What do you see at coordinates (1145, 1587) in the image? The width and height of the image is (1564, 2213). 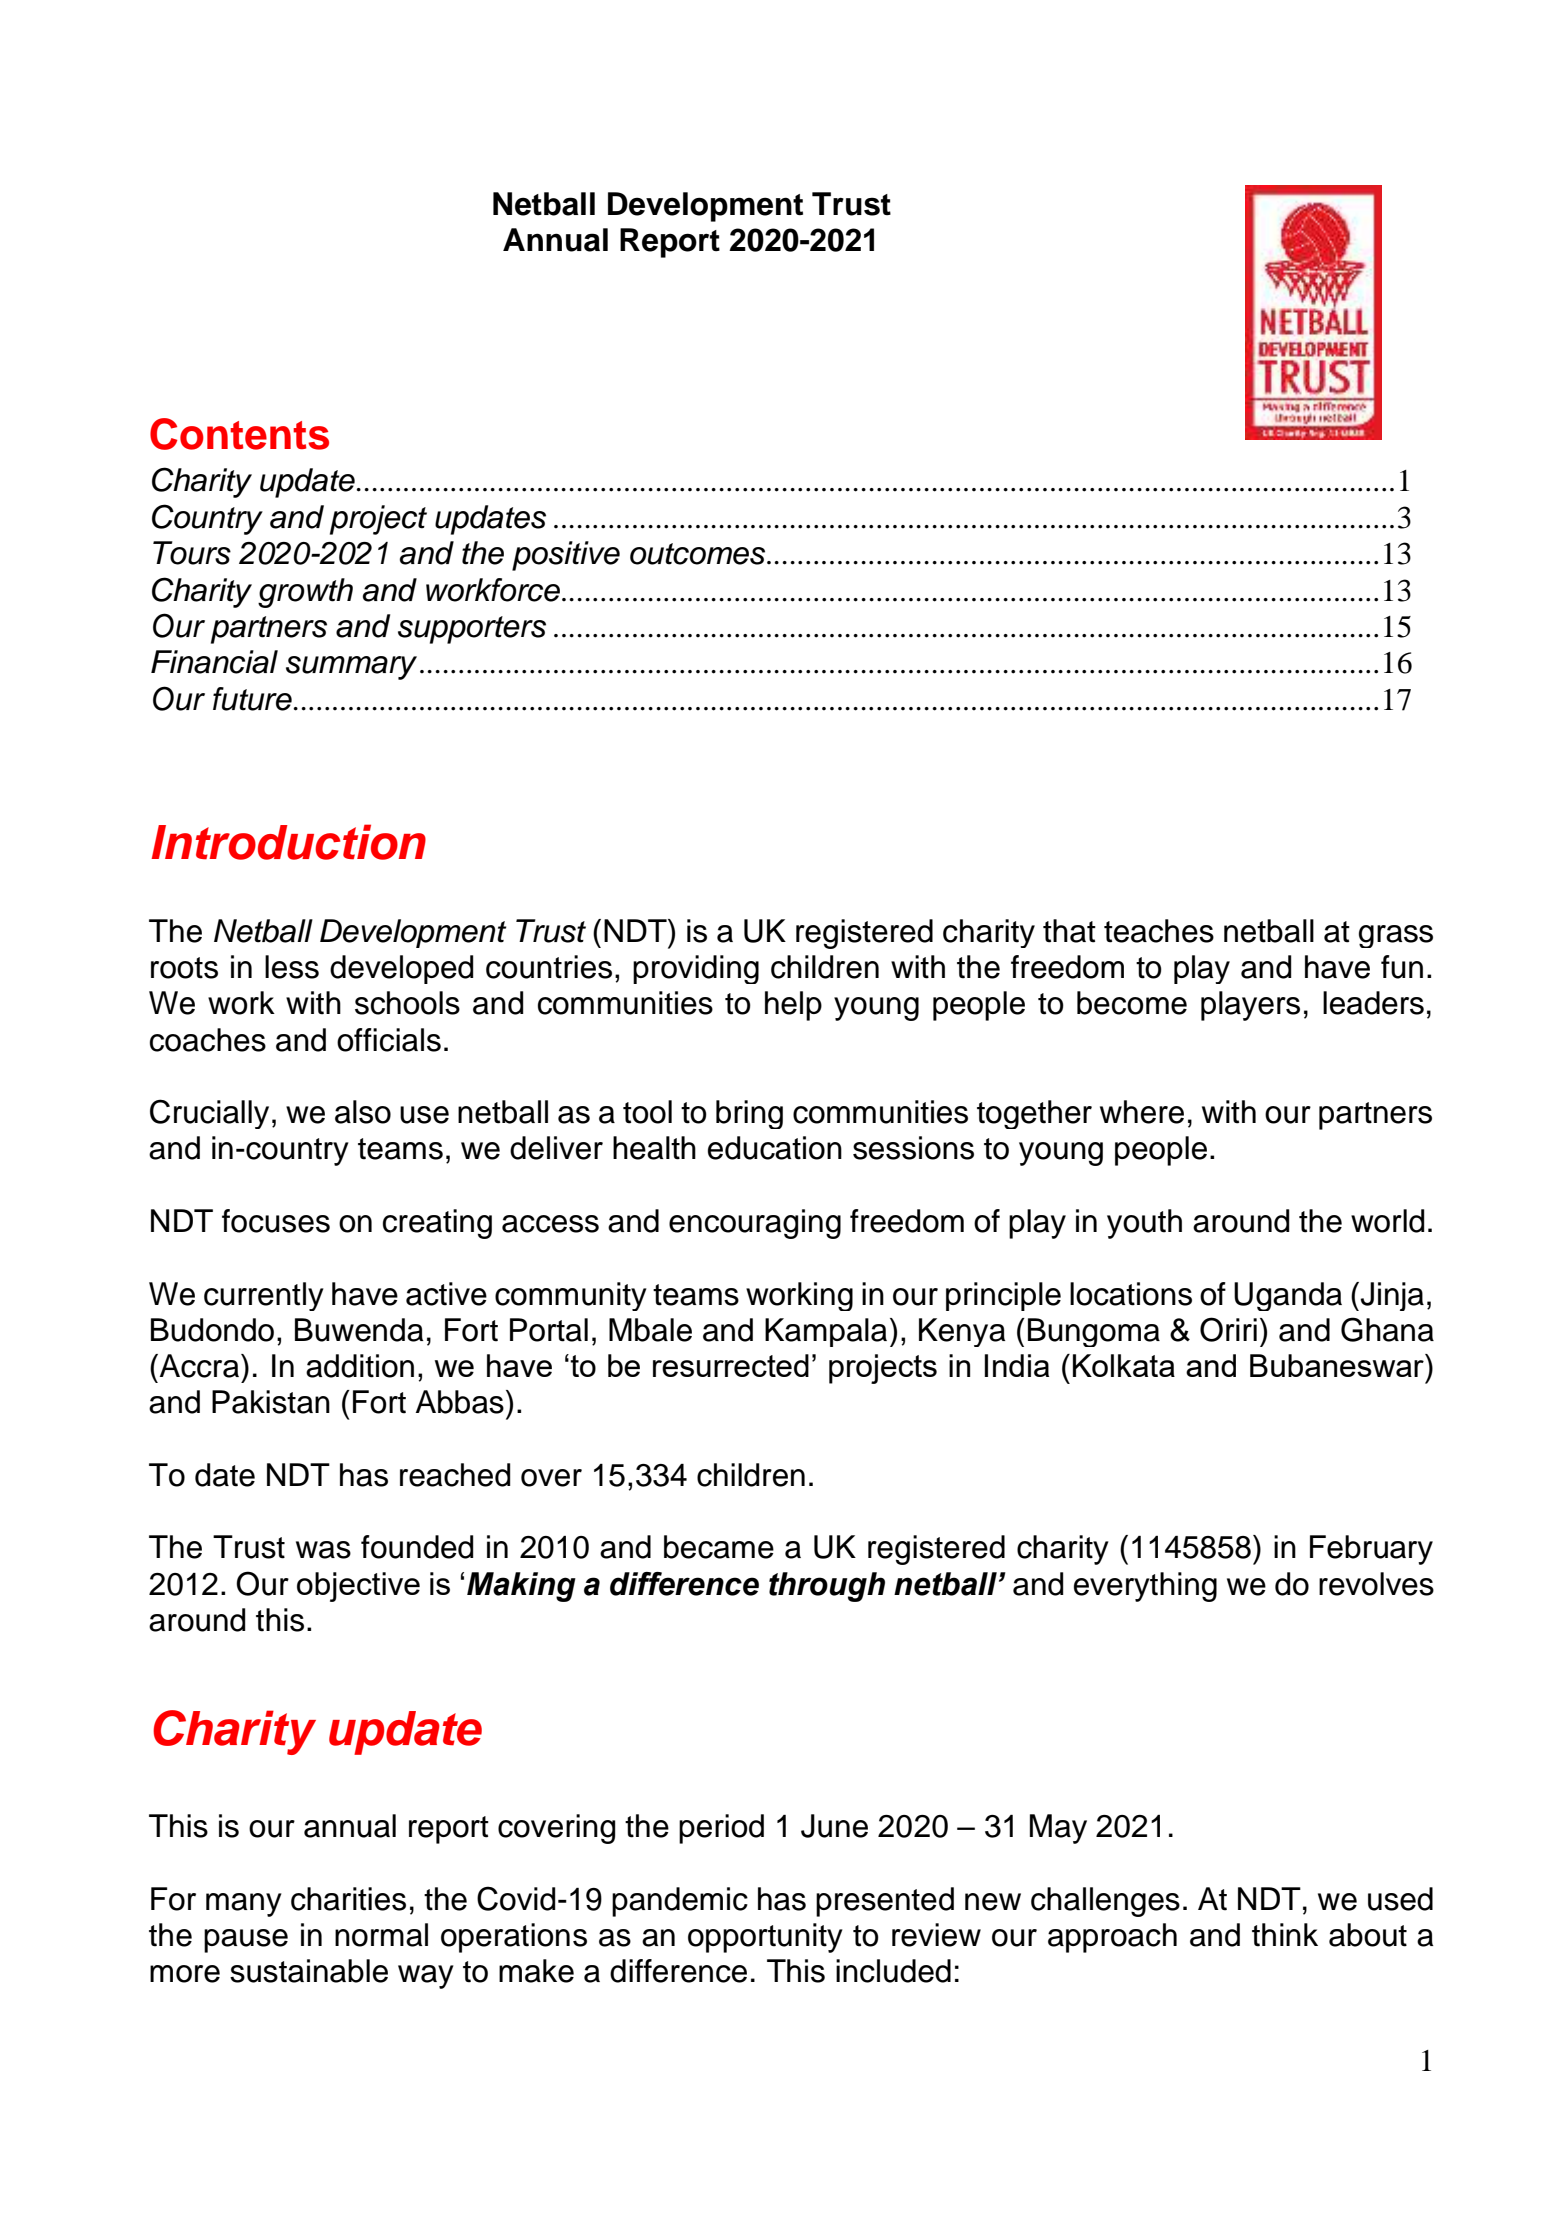 I see `everything` at bounding box center [1145, 1587].
